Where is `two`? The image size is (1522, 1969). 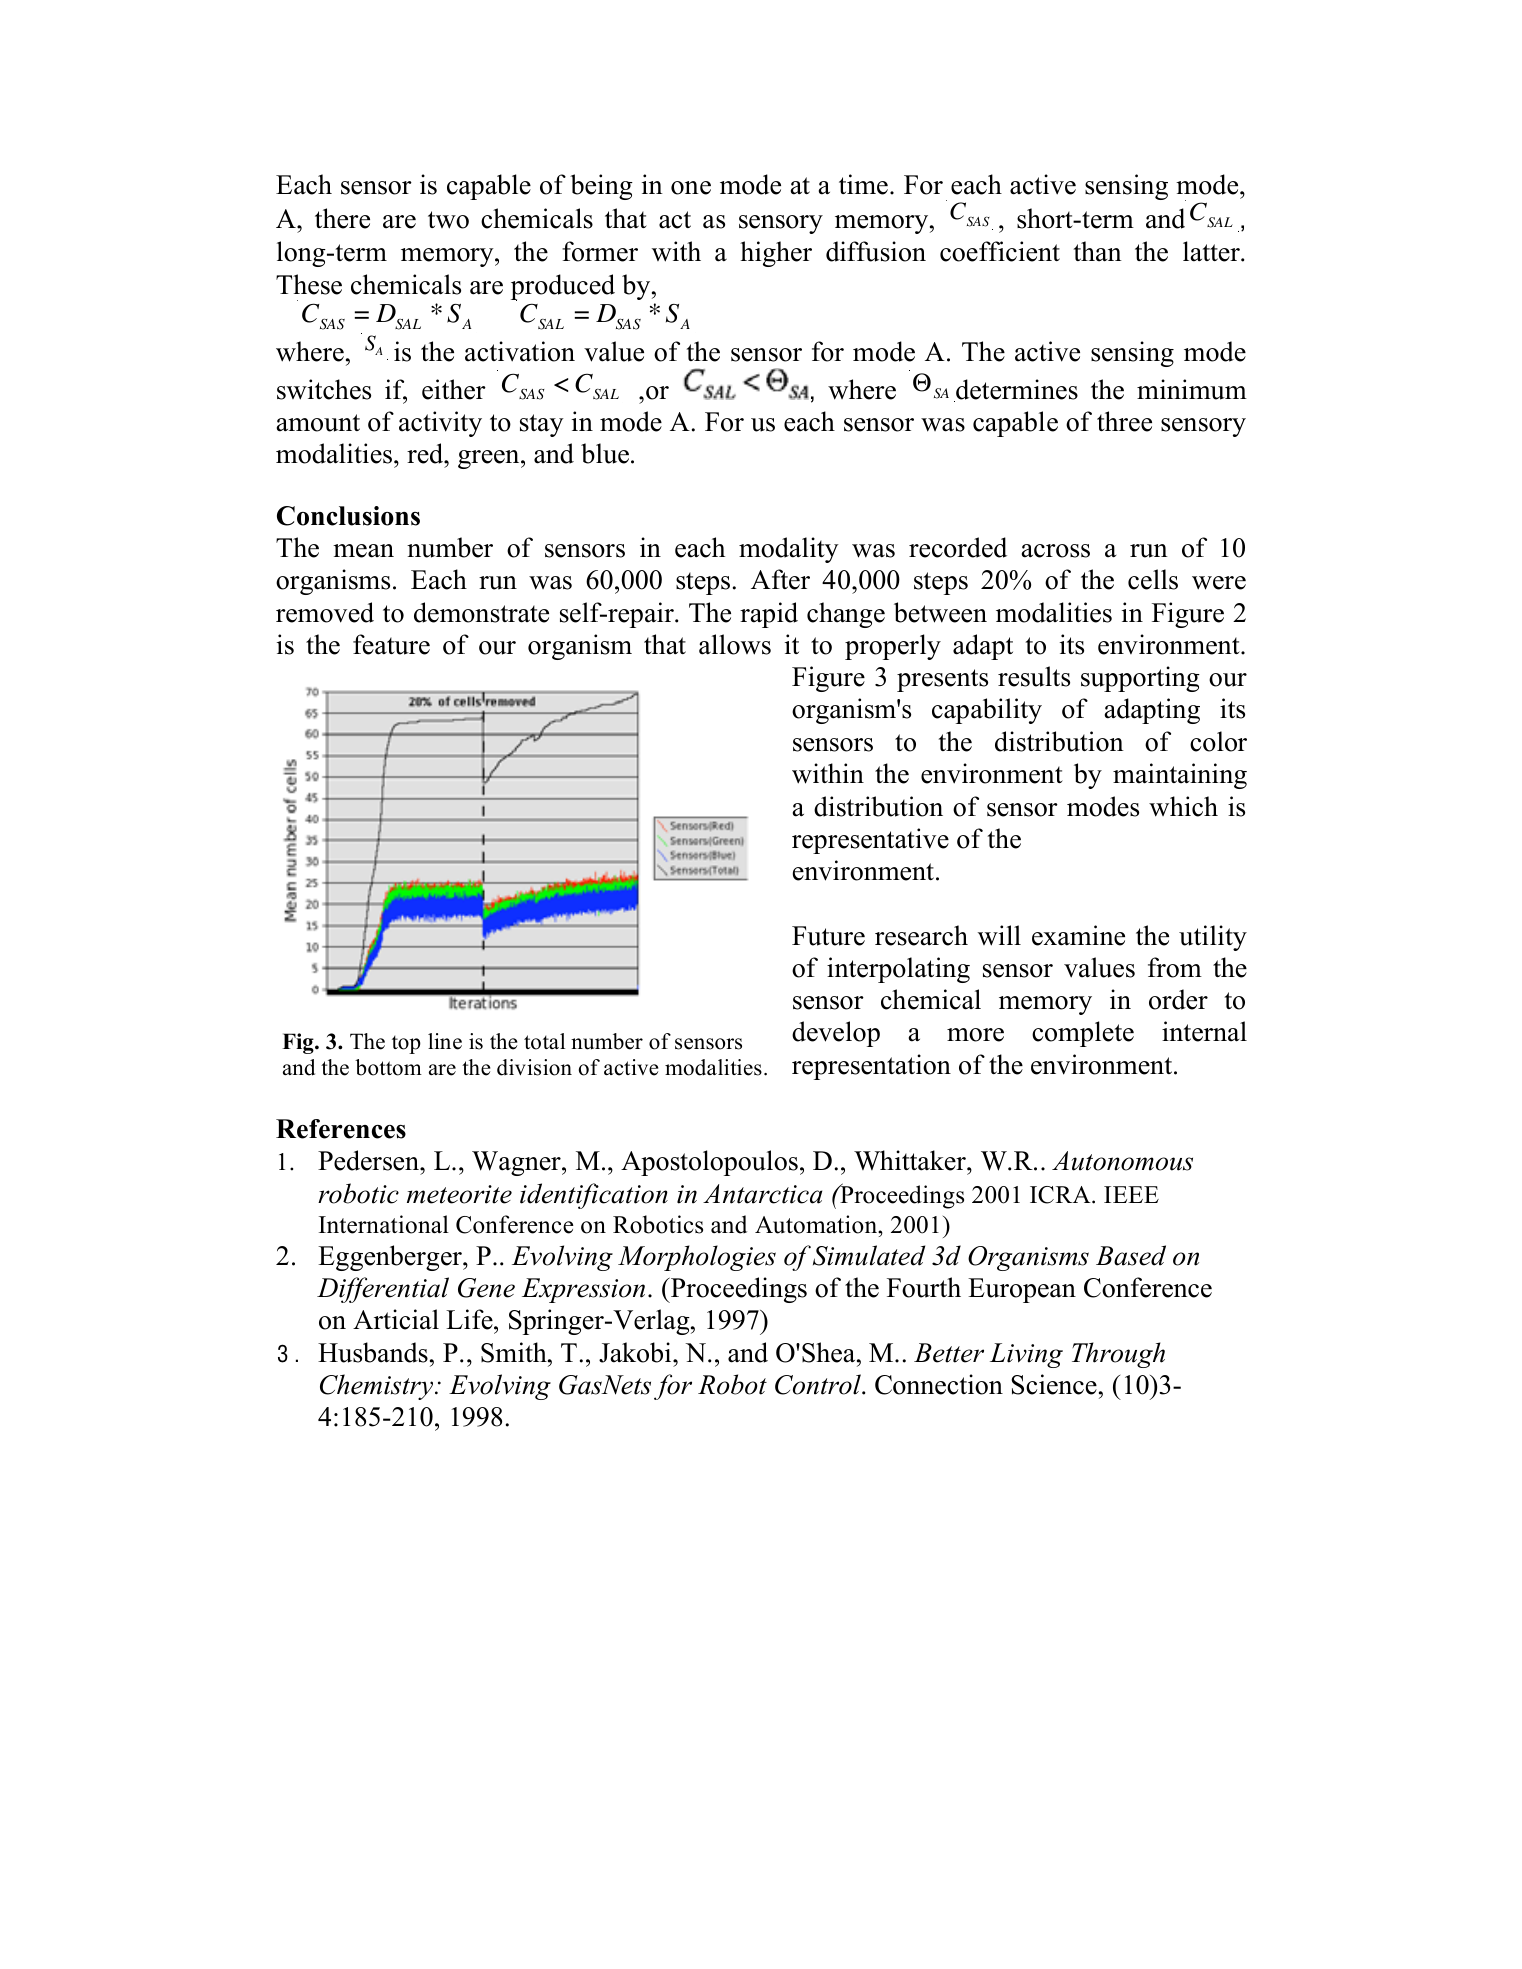
two is located at coordinates (448, 220).
